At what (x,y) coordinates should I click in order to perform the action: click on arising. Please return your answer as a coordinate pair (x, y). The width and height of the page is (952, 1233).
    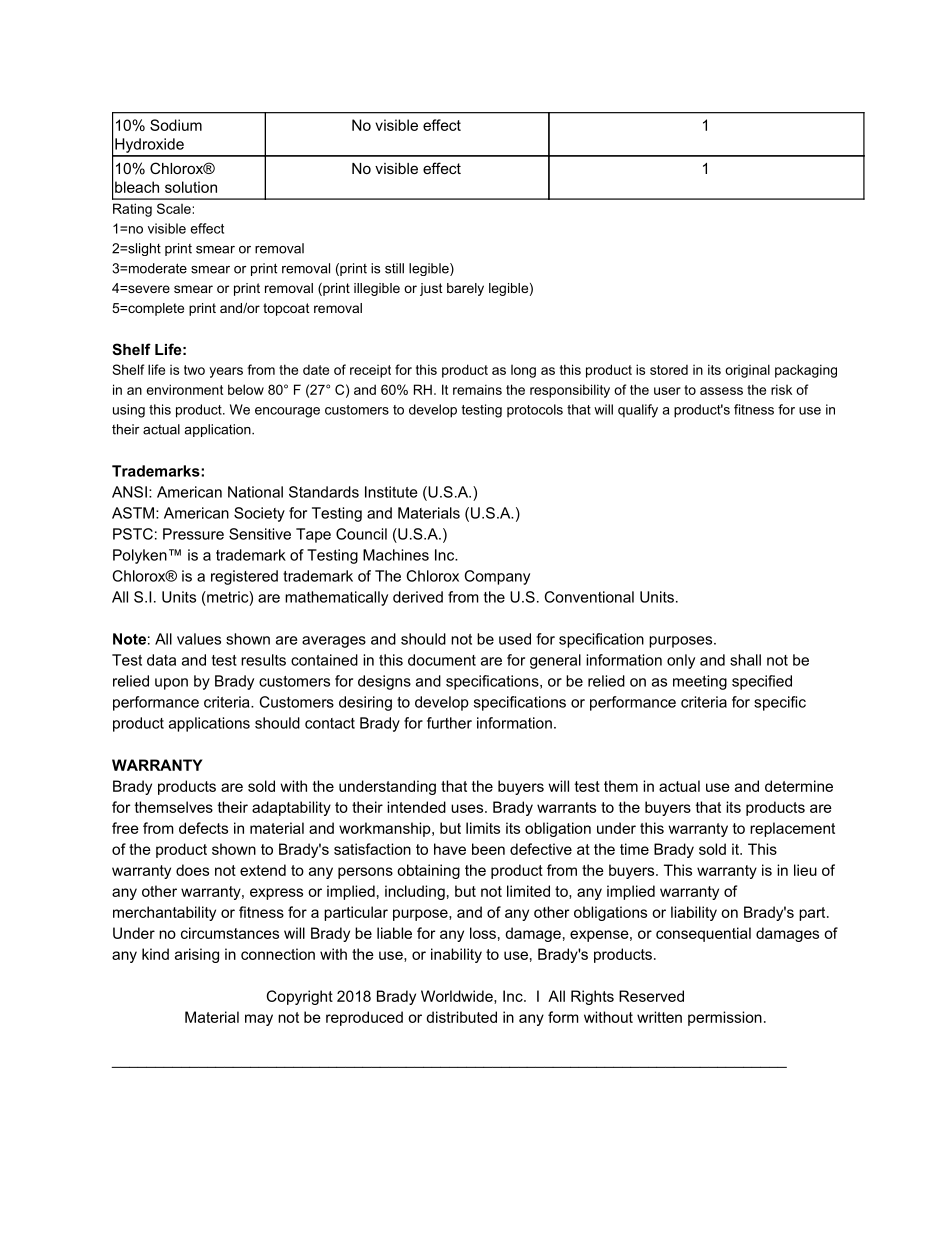
    Looking at the image, I should click on (197, 955).
